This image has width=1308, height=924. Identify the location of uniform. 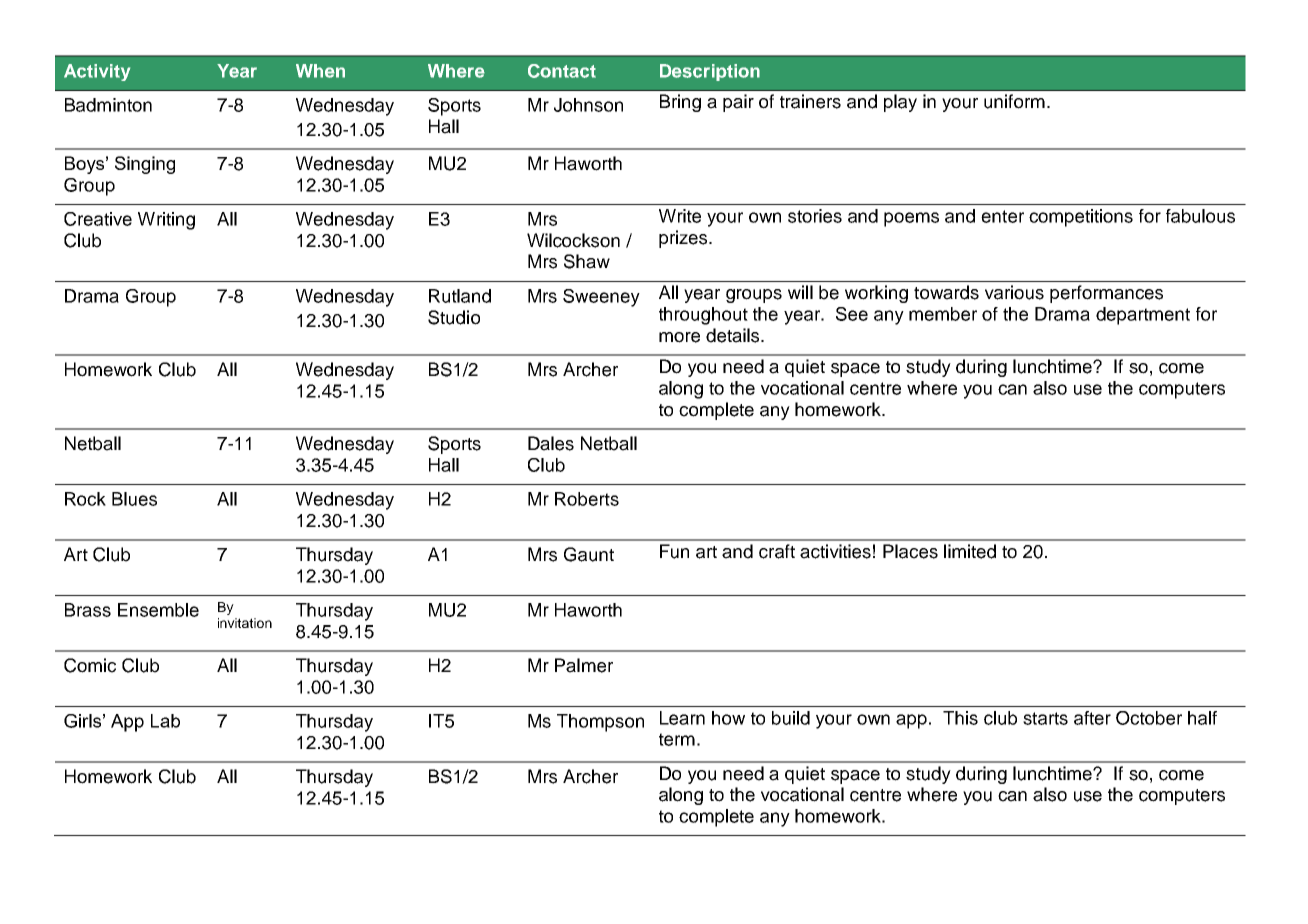
(1014, 101).
